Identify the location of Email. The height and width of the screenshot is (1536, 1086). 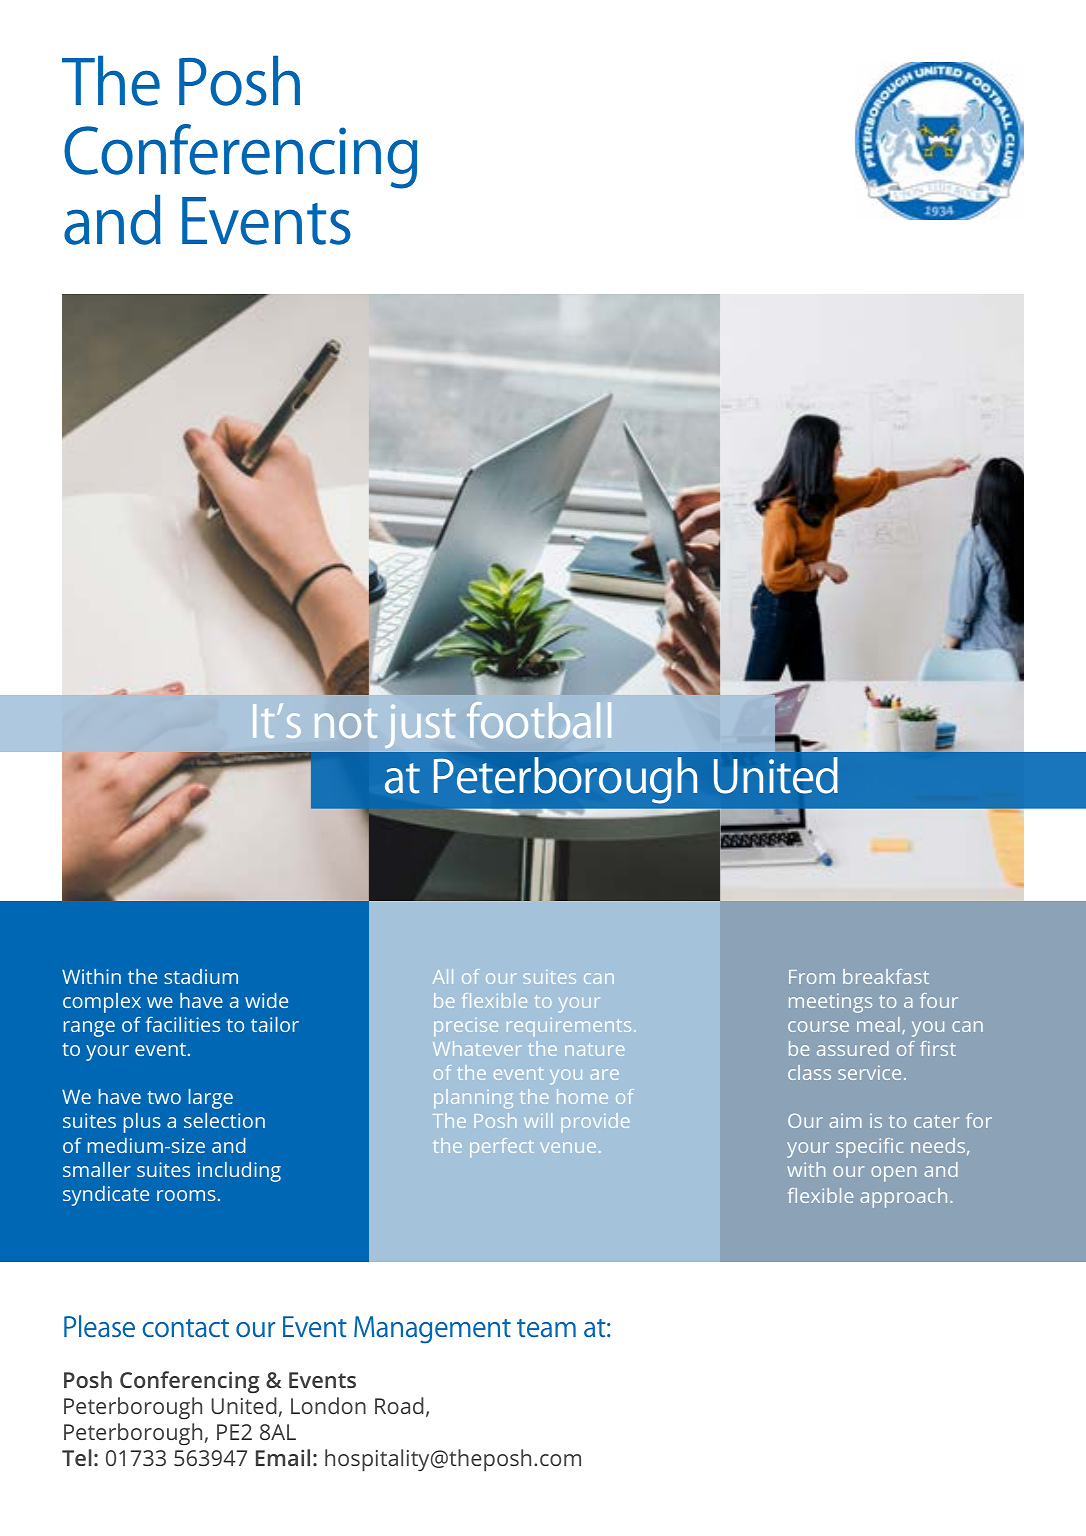
(283, 1457).
